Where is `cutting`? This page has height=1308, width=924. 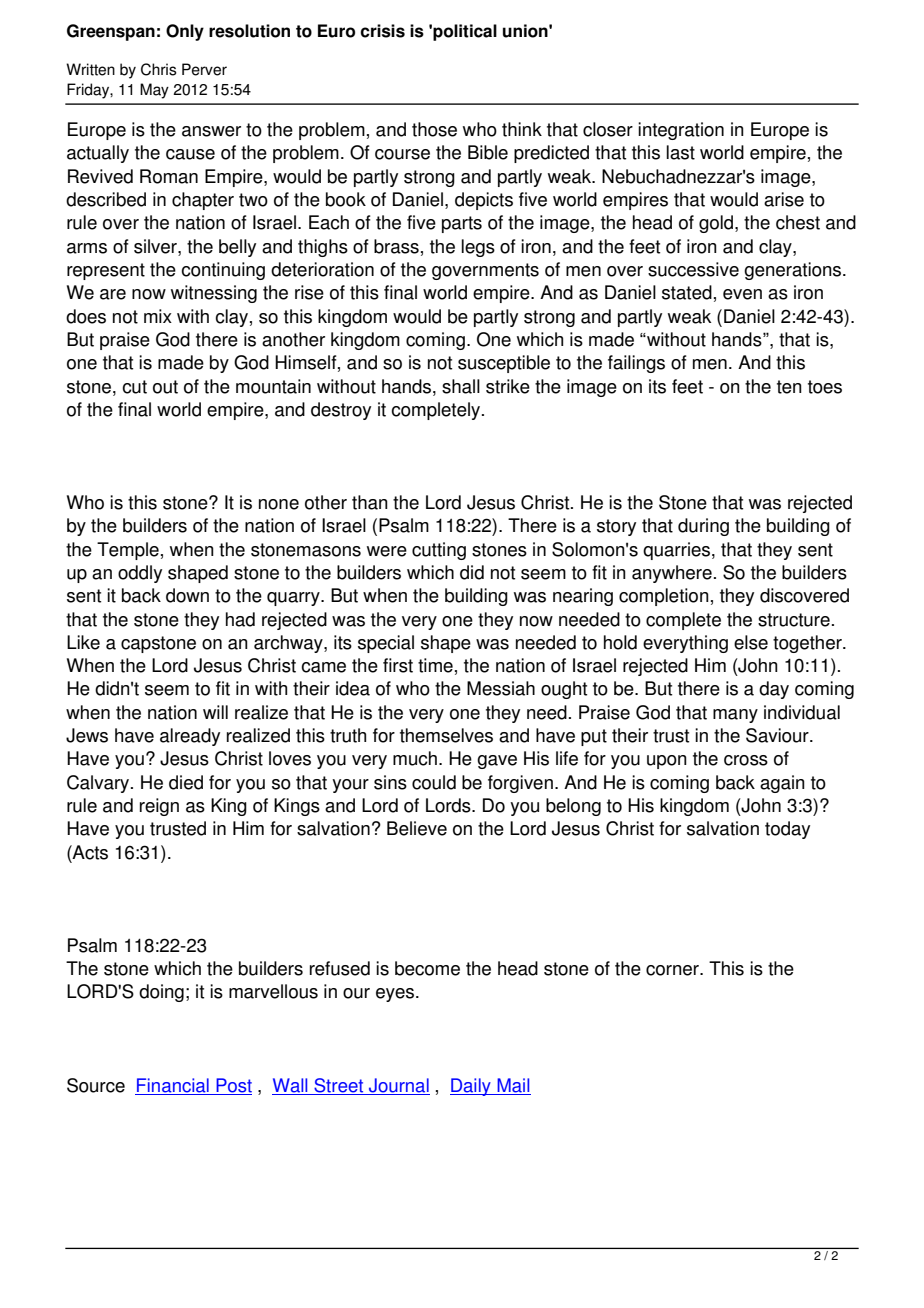
cutting is located at coordinates (439, 551).
